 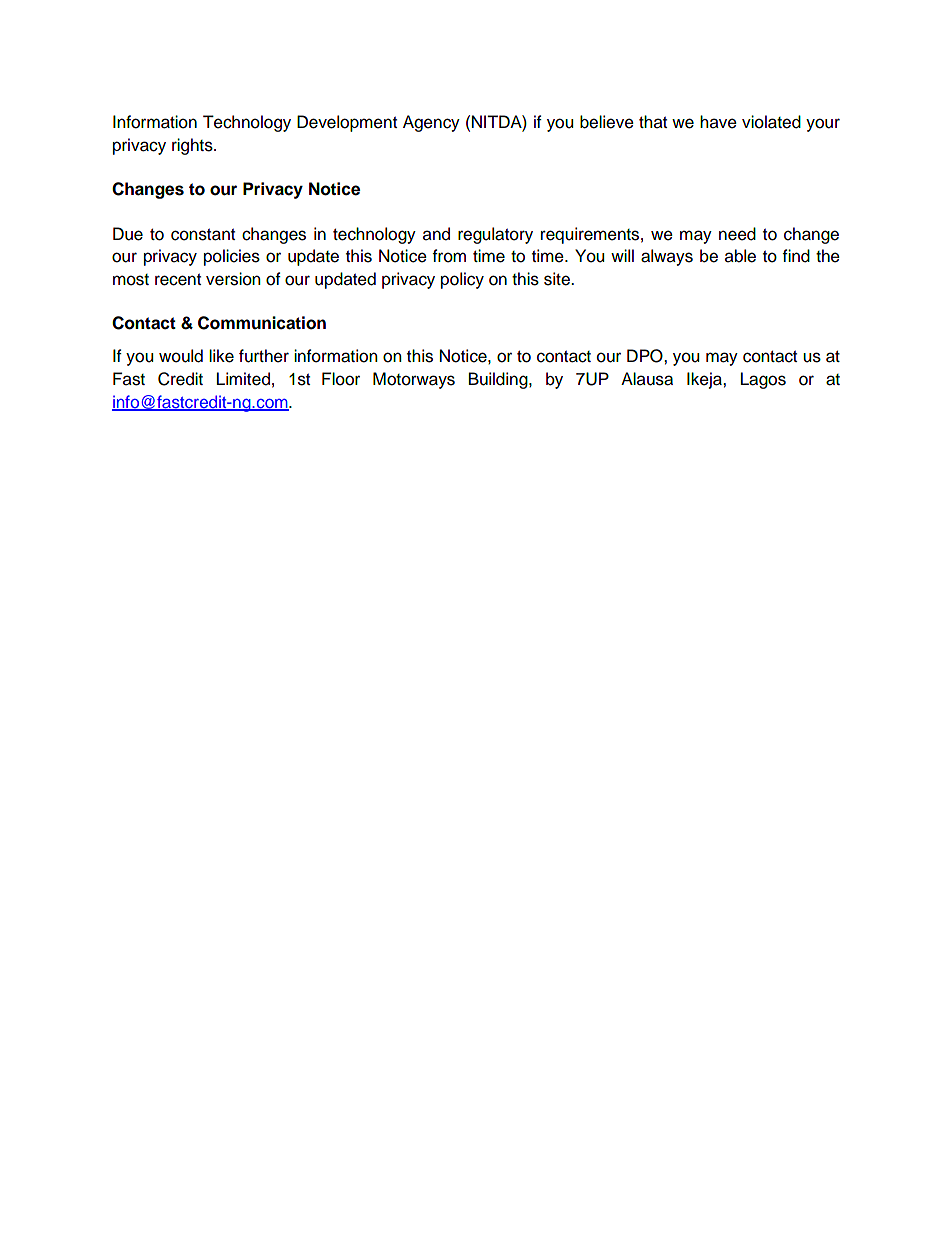 What do you see at coordinates (462, 280) in the document?
I see `policy` at bounding box center [462, 280].
